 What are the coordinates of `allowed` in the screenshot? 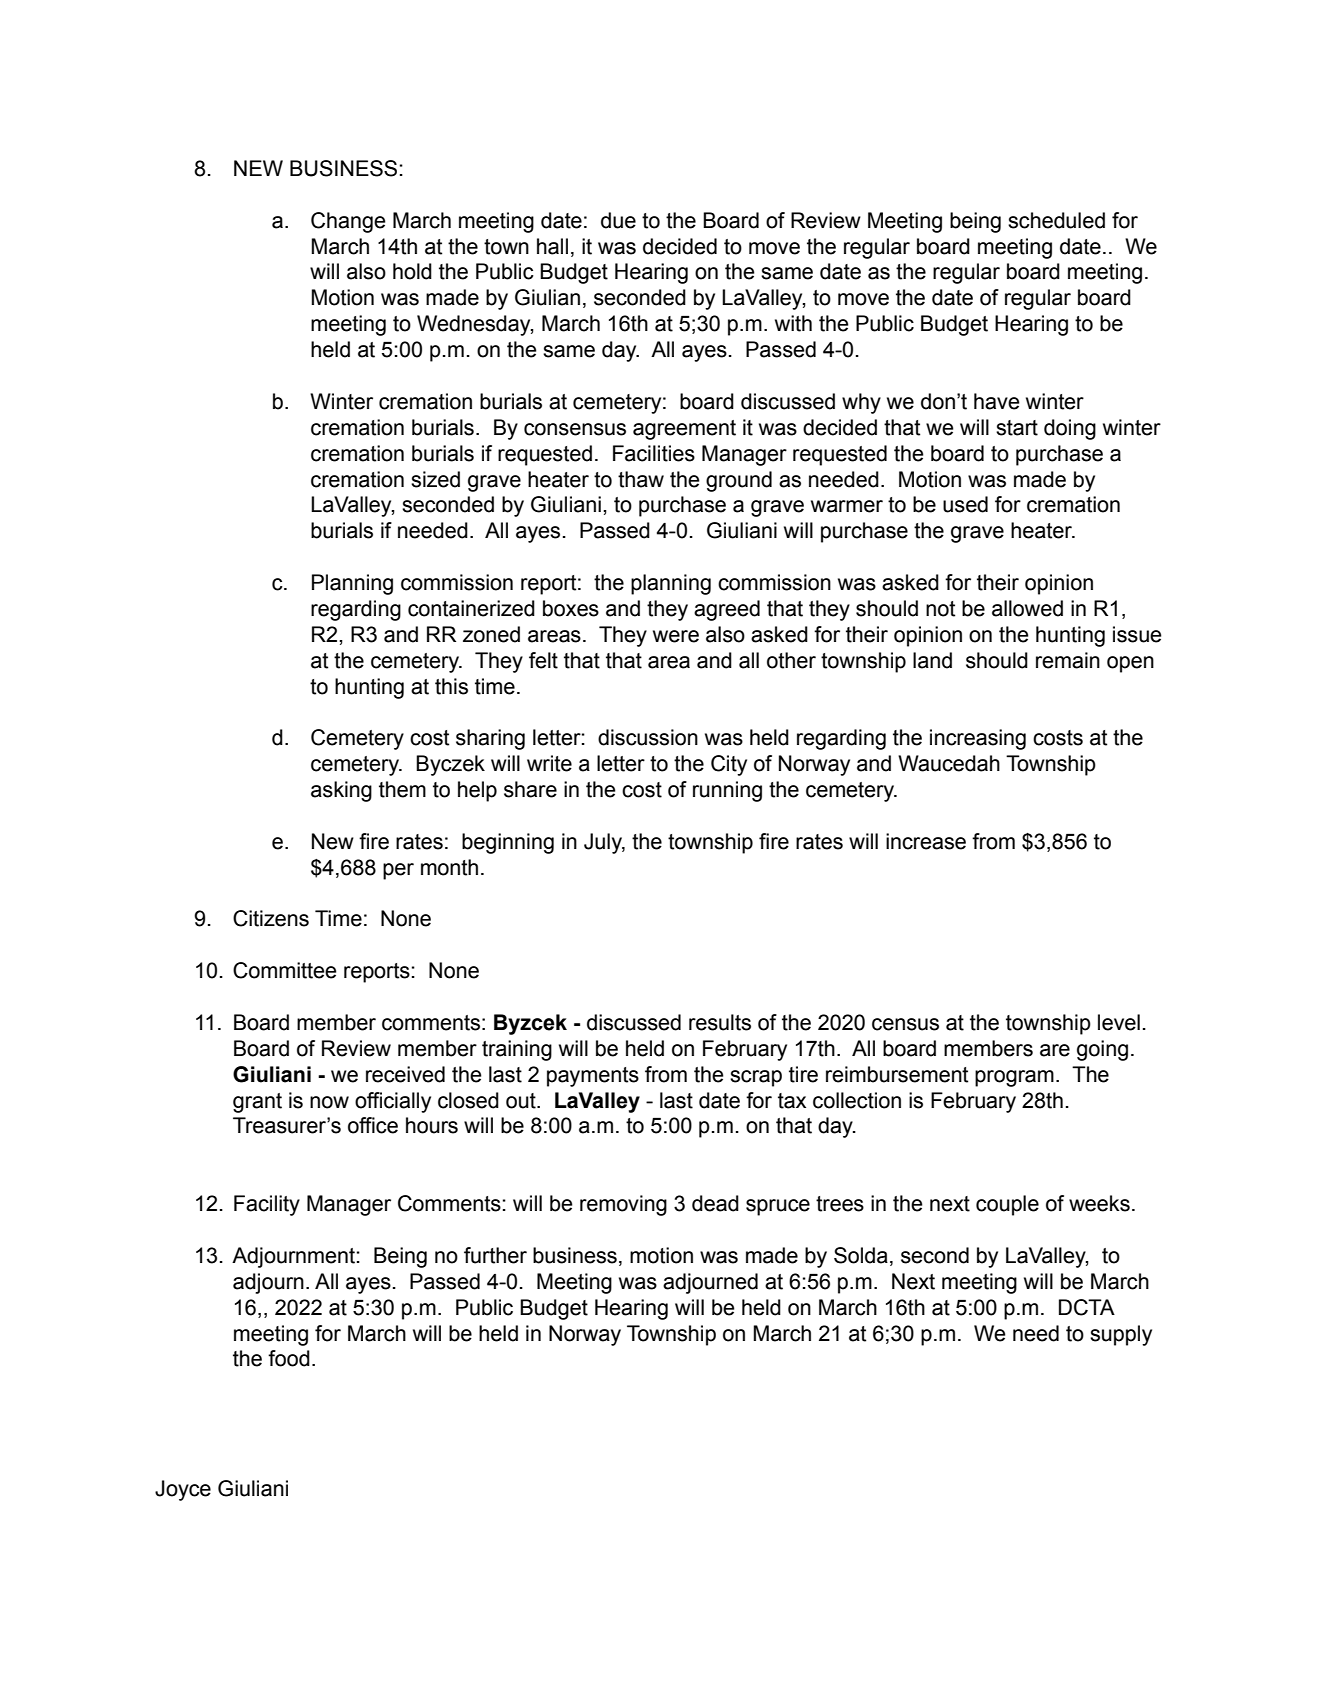 It's located at (1027, 608).
